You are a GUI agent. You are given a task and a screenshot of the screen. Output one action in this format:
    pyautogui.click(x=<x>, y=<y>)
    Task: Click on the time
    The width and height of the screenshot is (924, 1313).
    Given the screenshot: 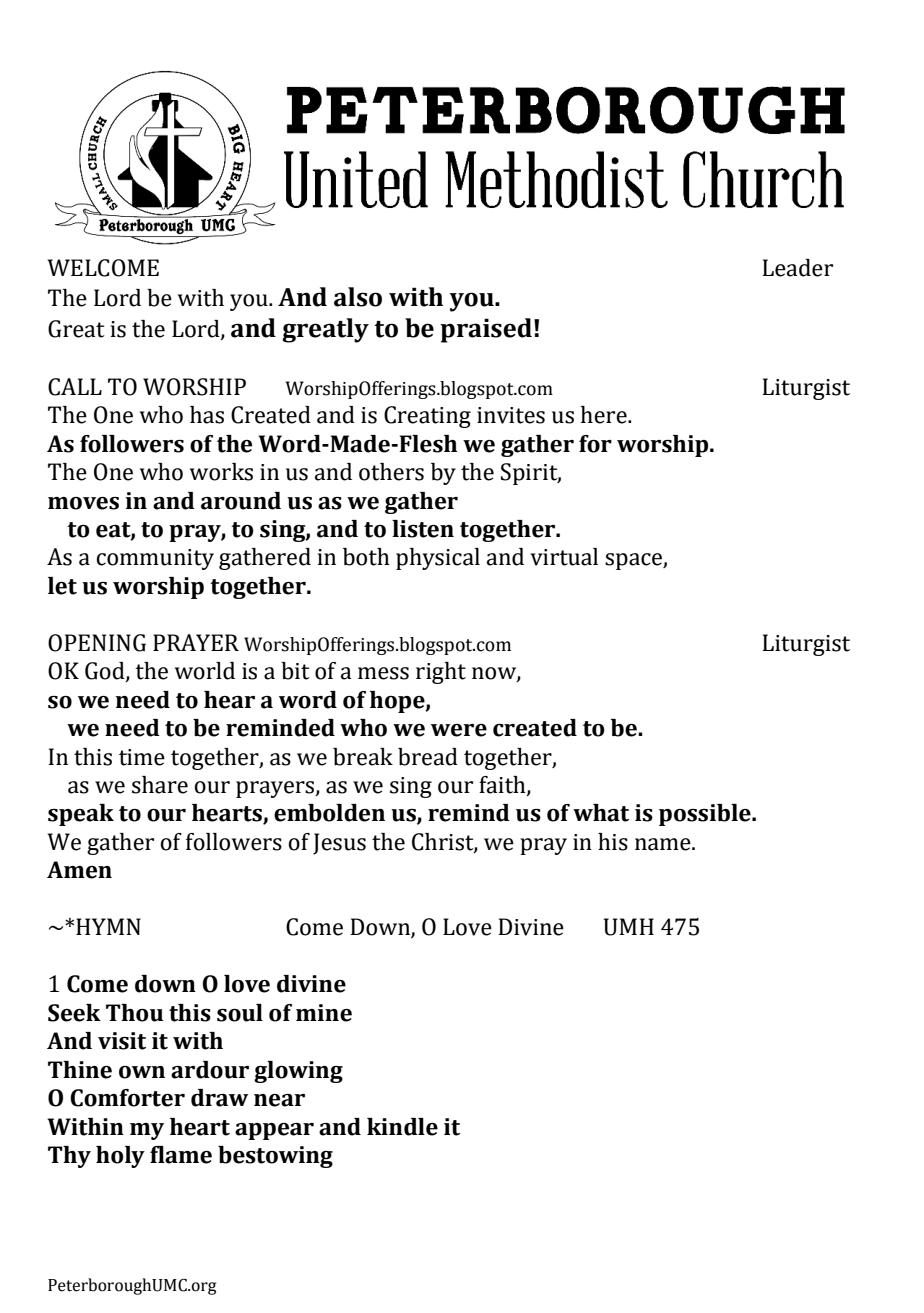 What is the action you would take?
    pyautogui.click(x=142, y=757)
